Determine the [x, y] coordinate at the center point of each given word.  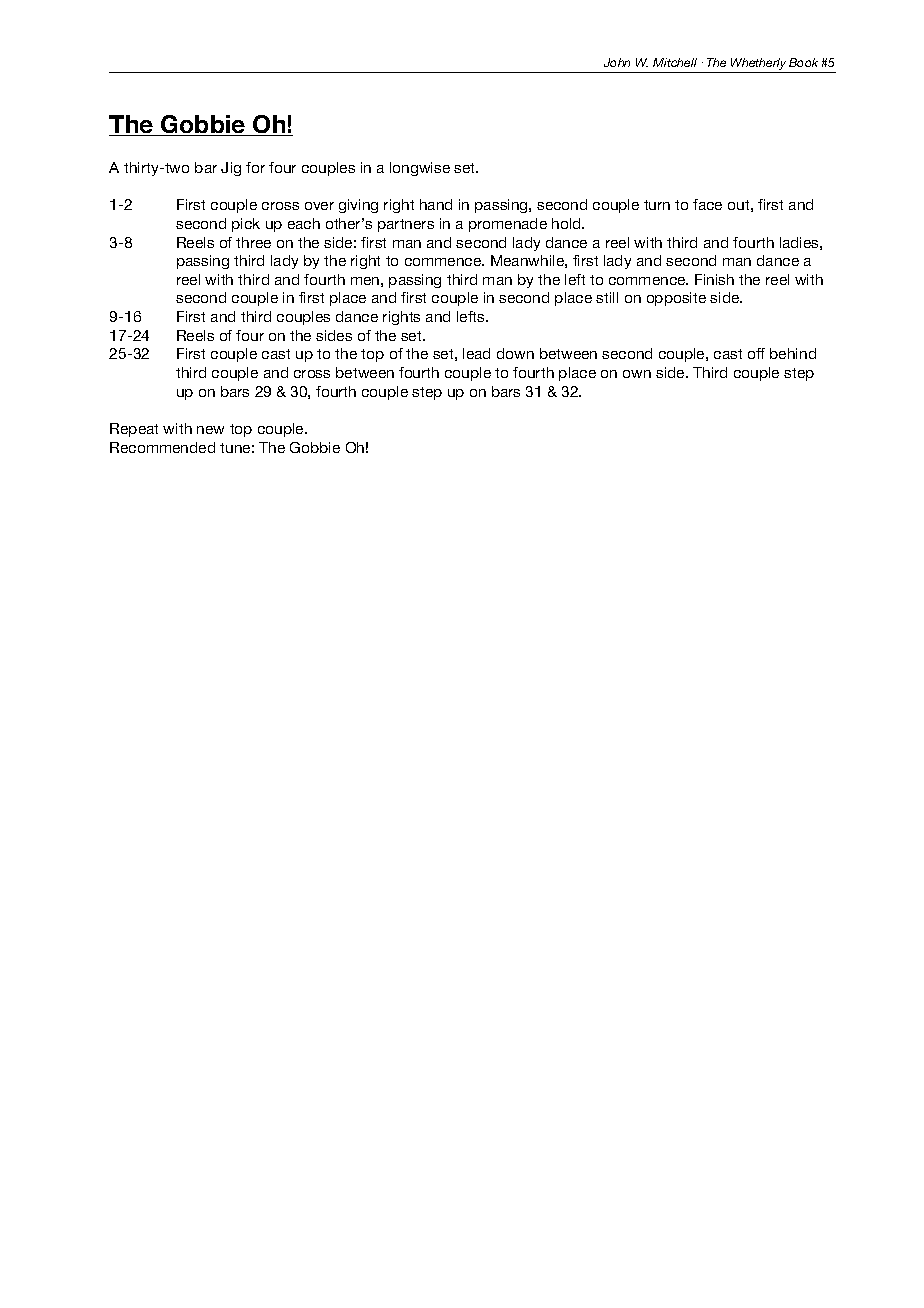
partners [406, 225]
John [617, 62]
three [253, 242]
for [255, 167]
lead [476, 353]
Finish [714, 279]
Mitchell [675, 62]
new [210, 430]
